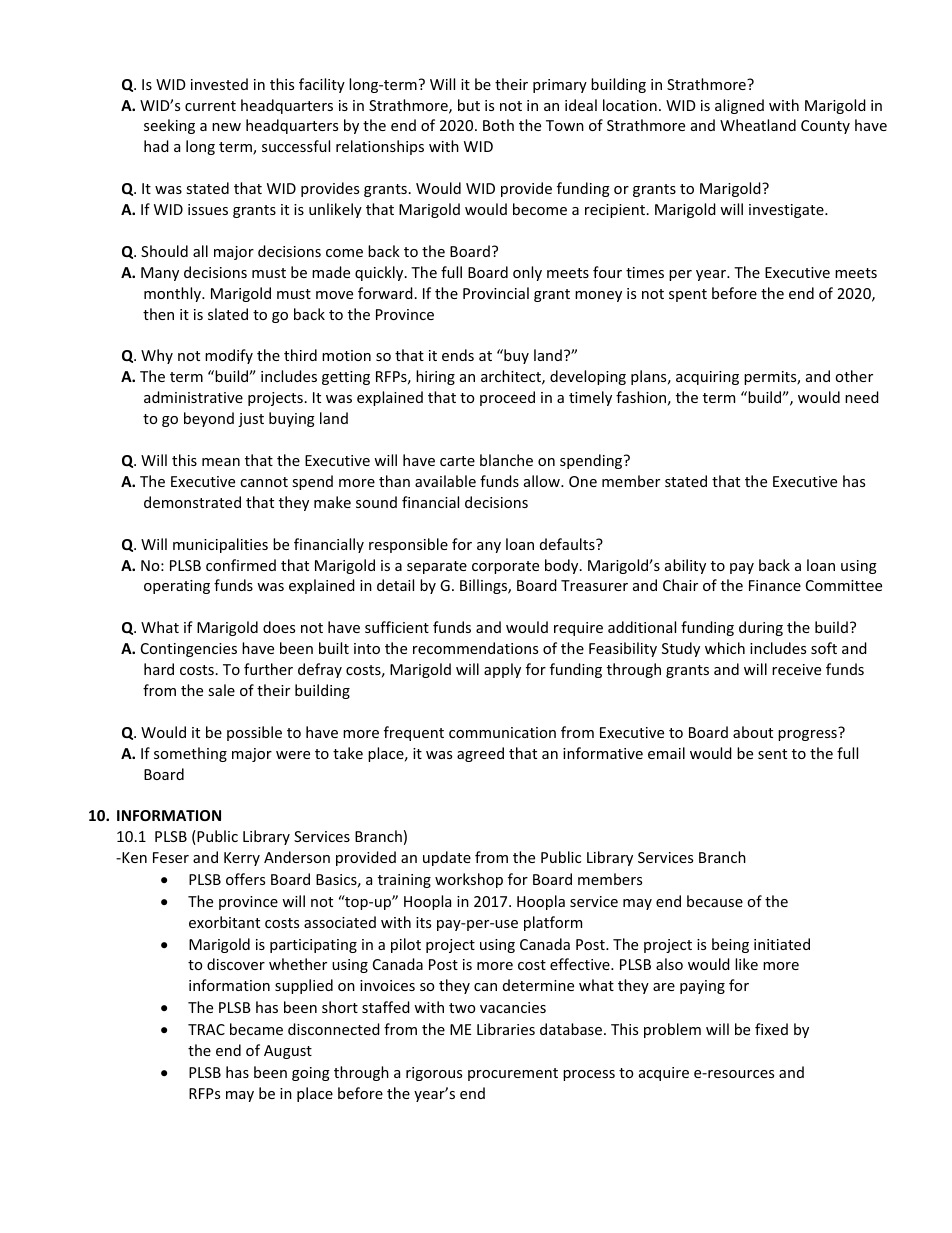  What do you see at coordinates (739, 106) in the screenshot?
I see `aligned` at bounding box center [739, 106].
